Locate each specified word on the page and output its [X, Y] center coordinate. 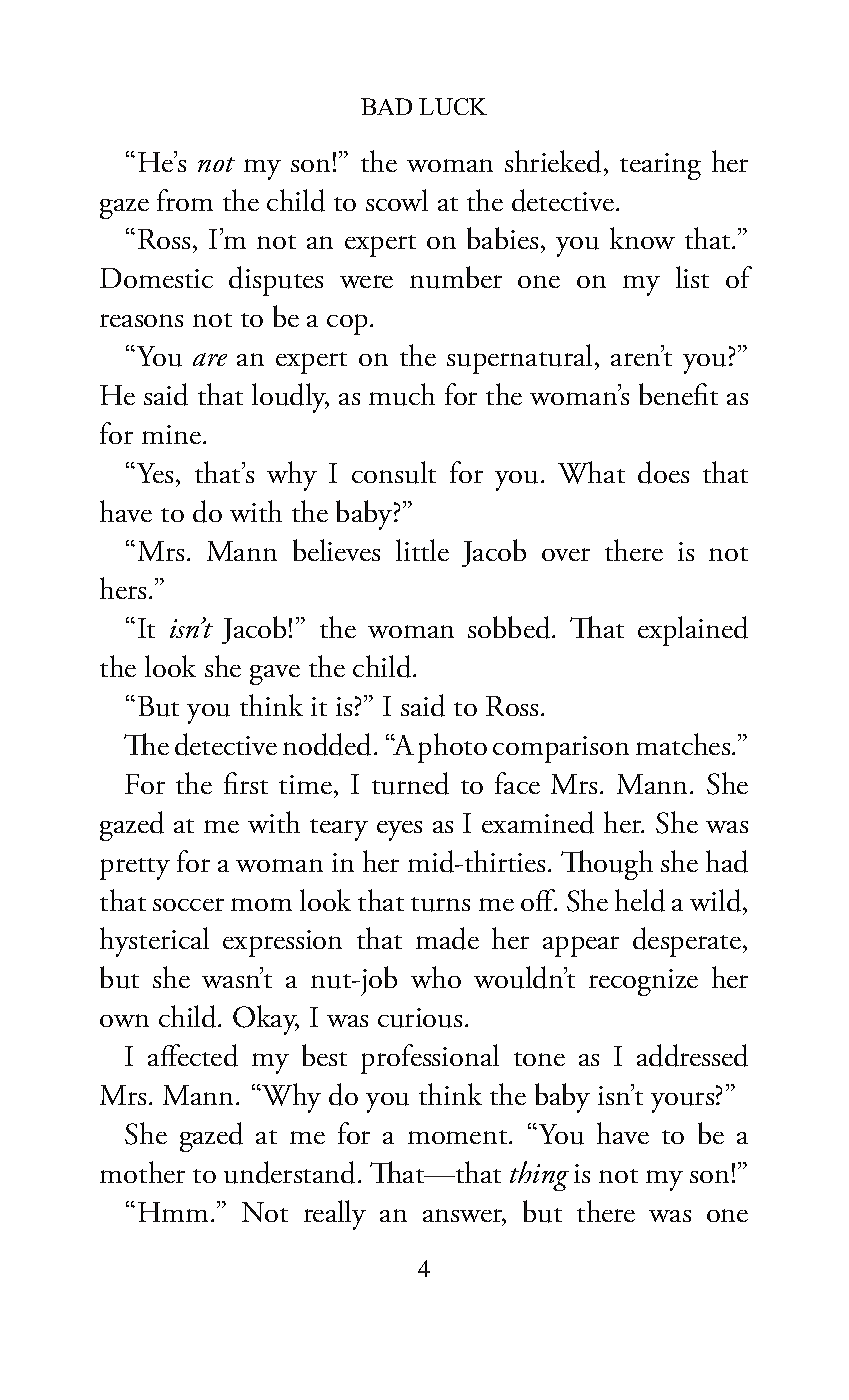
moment [459, 1137]
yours [682, 1102]
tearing [660, 166]
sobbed [510, 627]
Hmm [175, 1212]
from [185, 200]
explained [693, 631]
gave [275, 675]
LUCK [453, 106]
